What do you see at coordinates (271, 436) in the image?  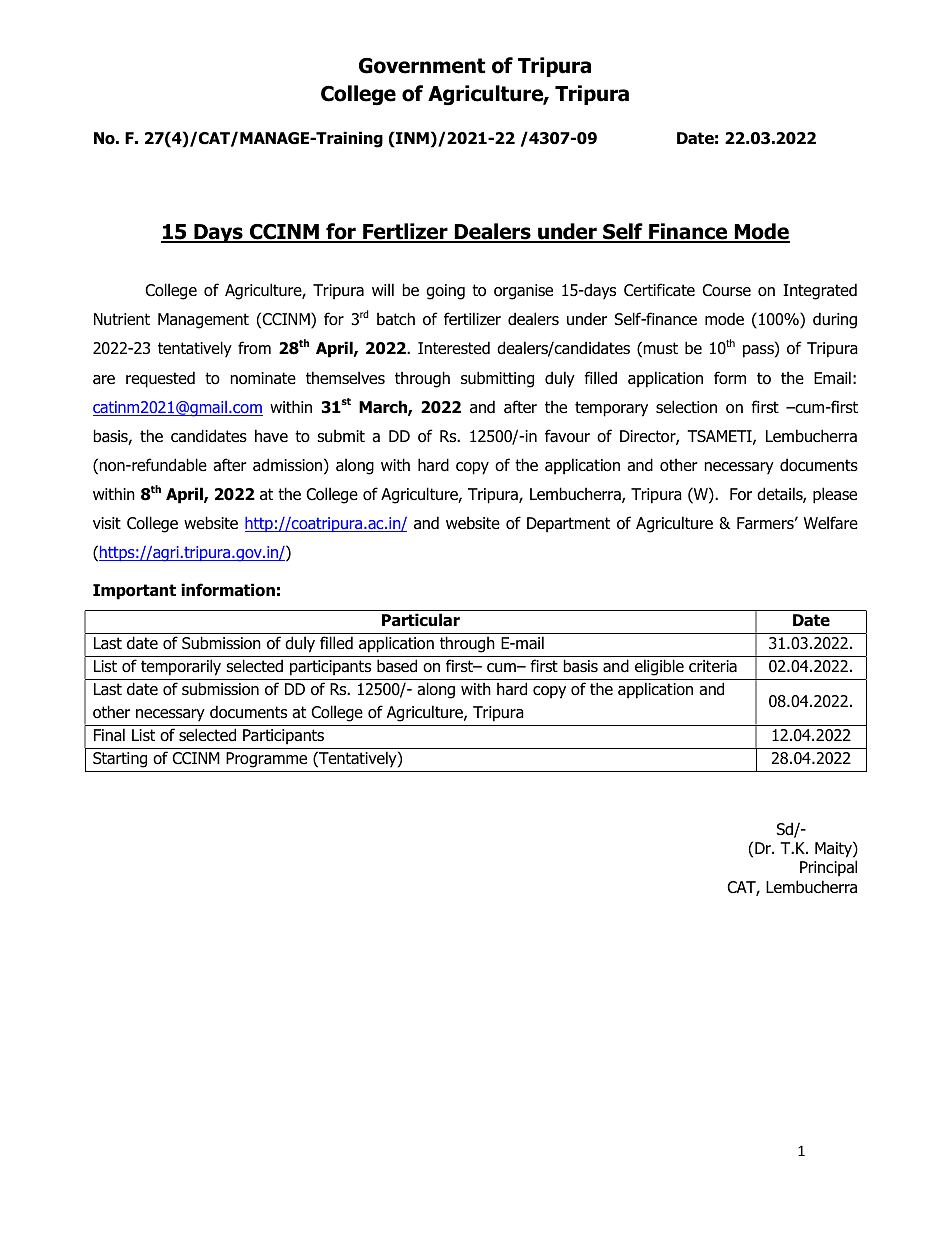 I see `have` at bounding box center [271, 436].
